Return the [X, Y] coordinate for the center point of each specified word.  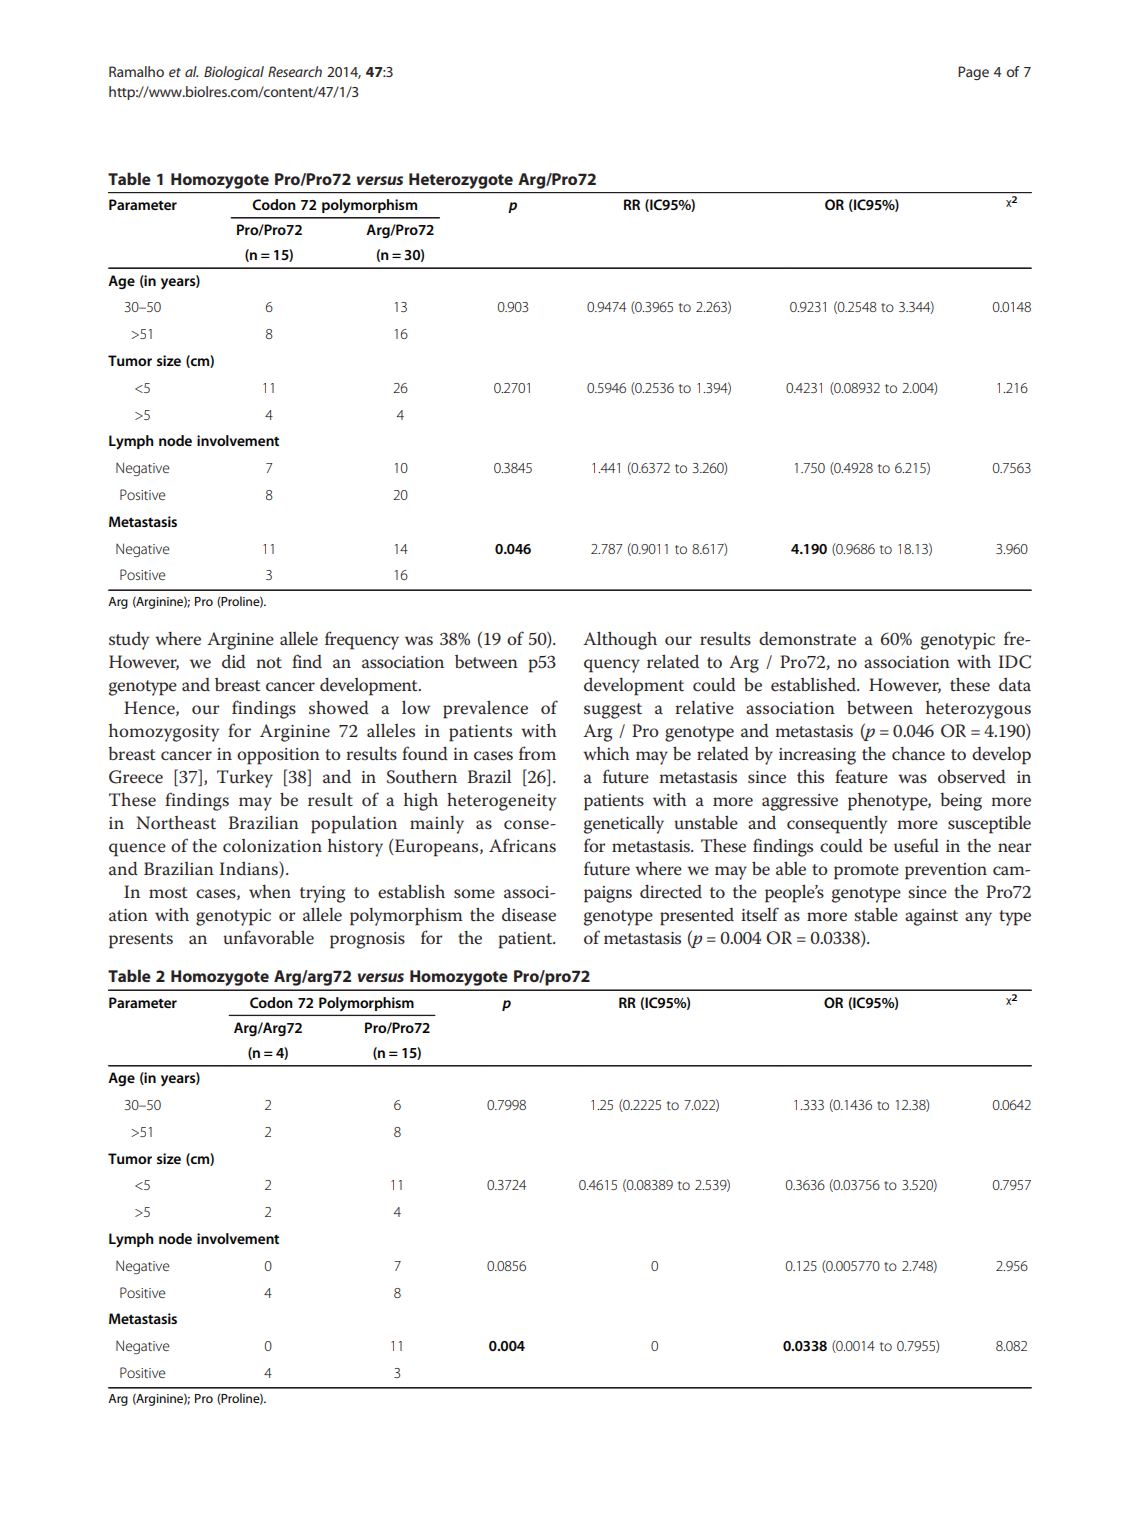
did [234, 661]
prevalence [485, 709]
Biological [234, 73]
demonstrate [807, 639]
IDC [1015, 662]
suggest [613, 711]
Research [295, 71]
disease [529, 915]
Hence [150, 708]
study [129, 641]
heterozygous [978, 710]
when [270, 892]
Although [620, 640]
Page [973, 73]
